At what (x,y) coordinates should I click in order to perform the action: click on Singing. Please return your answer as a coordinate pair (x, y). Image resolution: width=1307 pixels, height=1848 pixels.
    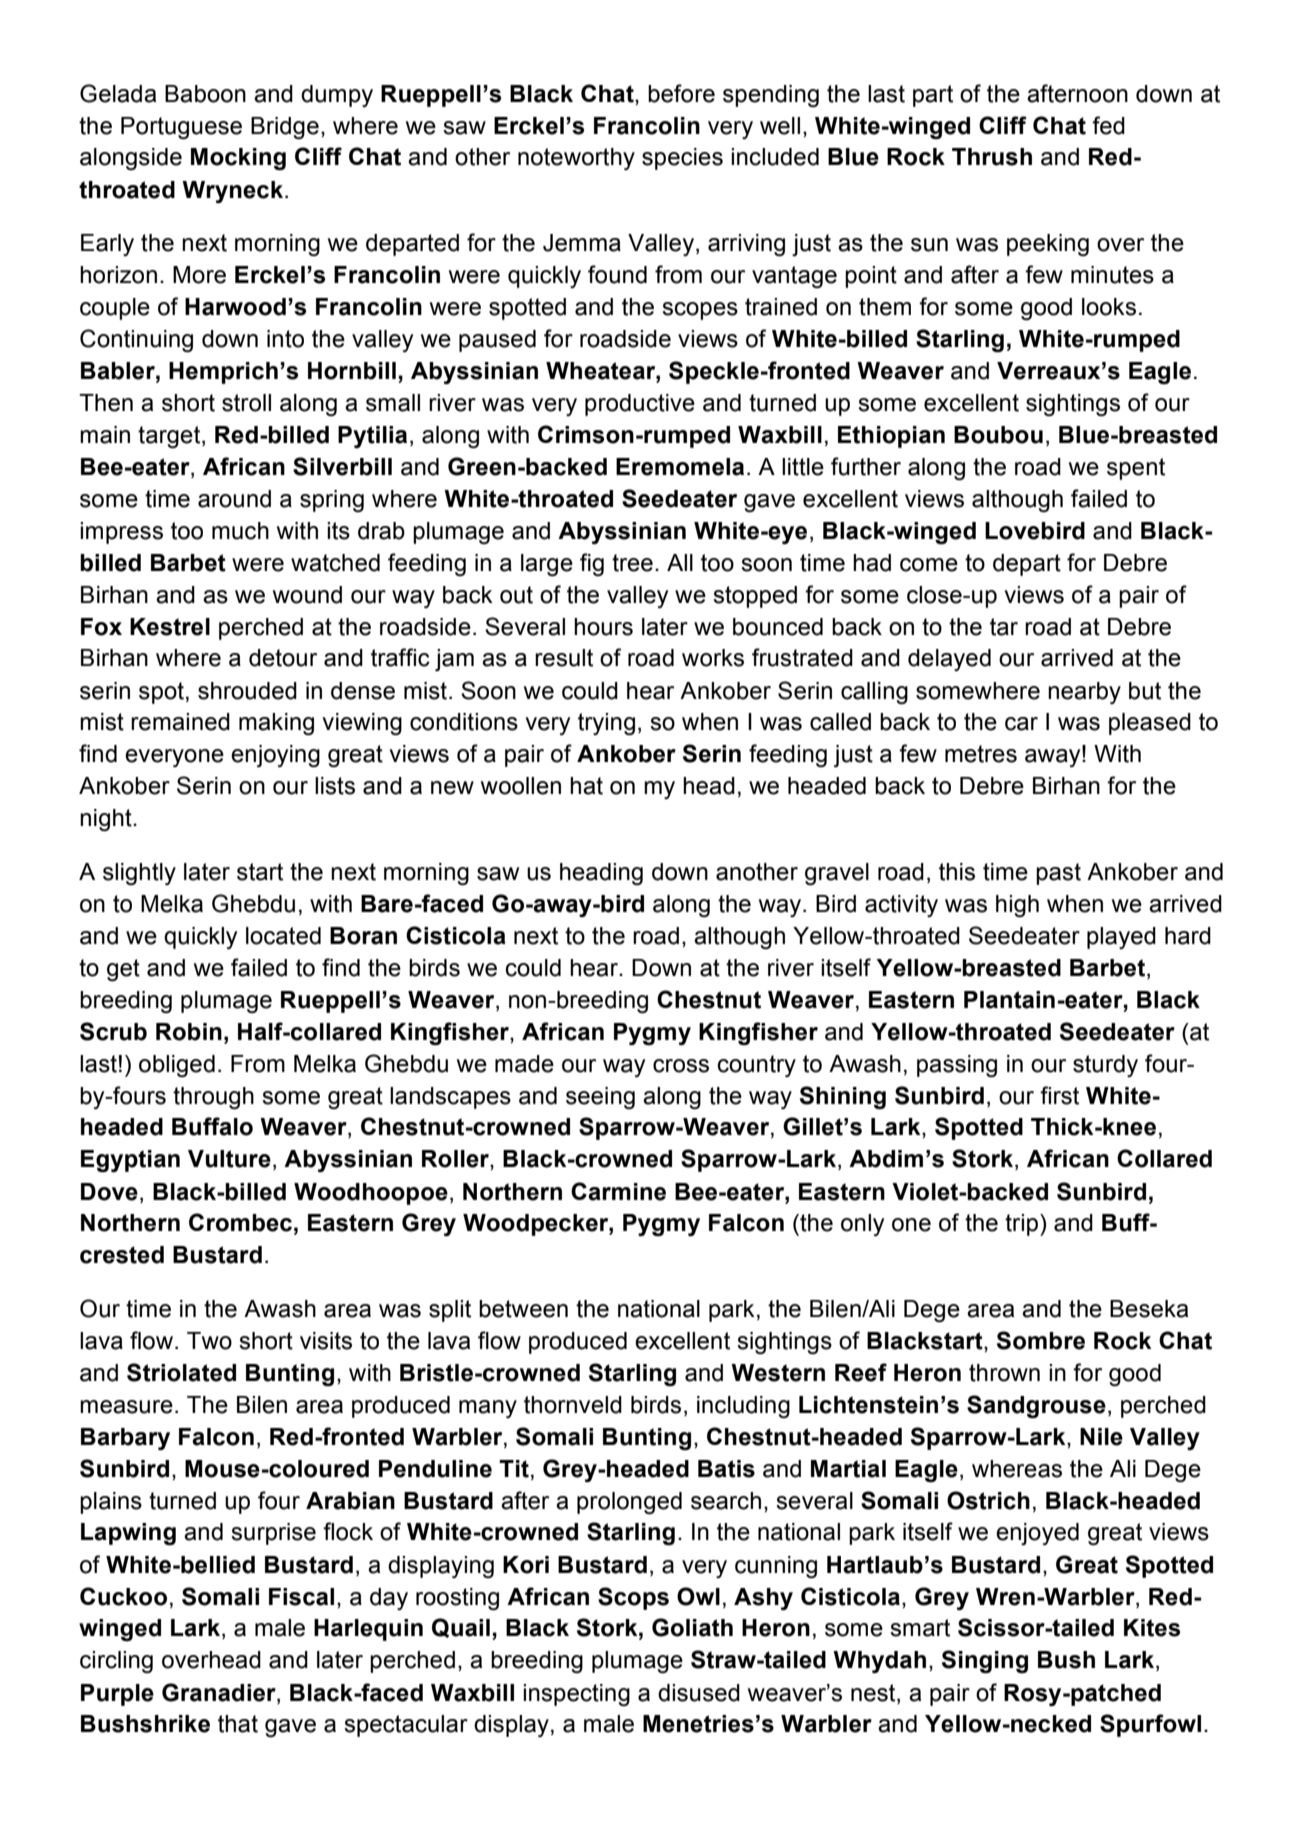
    Looking at the image, I should click on (985, 1662).
